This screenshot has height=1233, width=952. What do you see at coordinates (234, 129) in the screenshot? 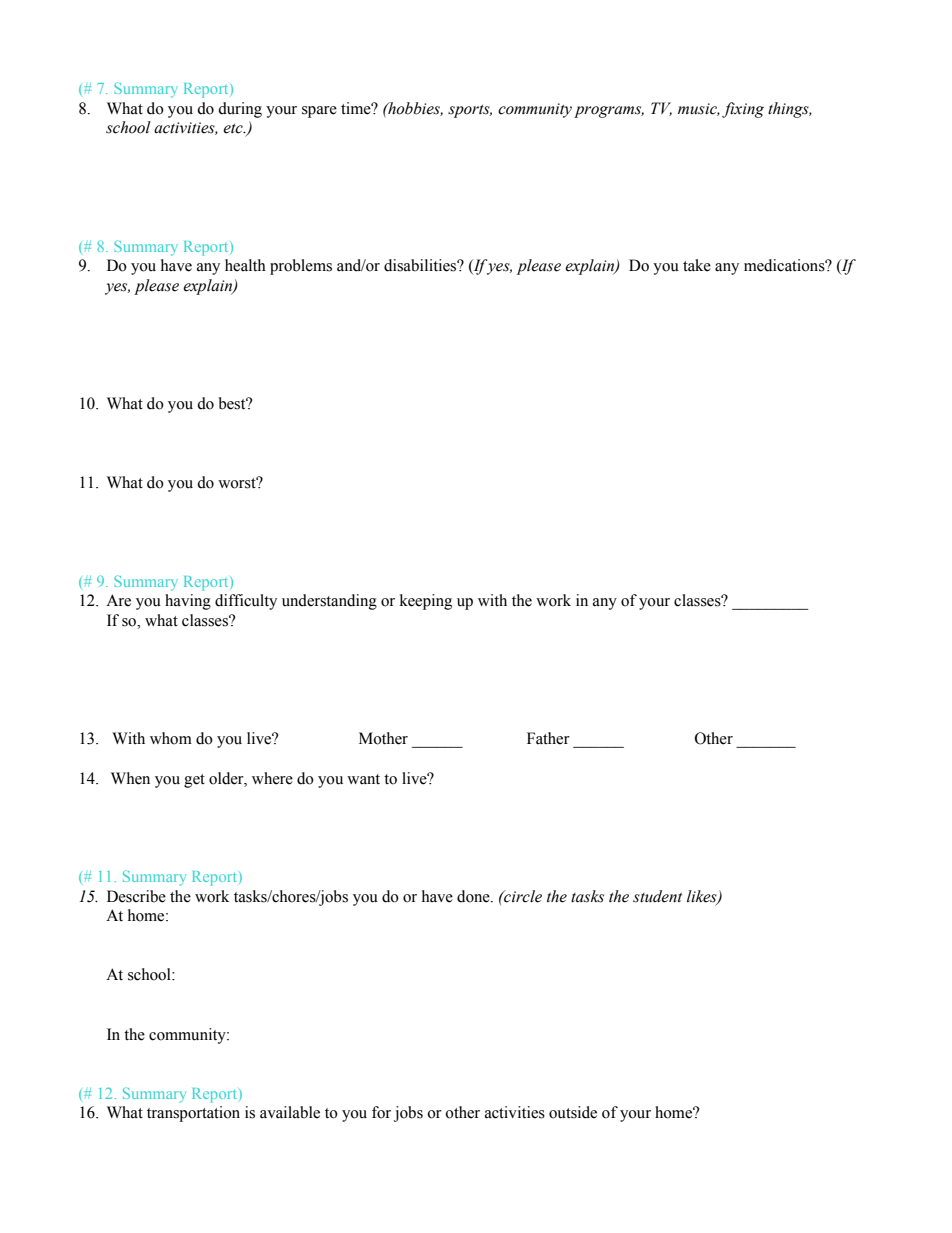
I see `etc` at bounding box center [234, 129].
